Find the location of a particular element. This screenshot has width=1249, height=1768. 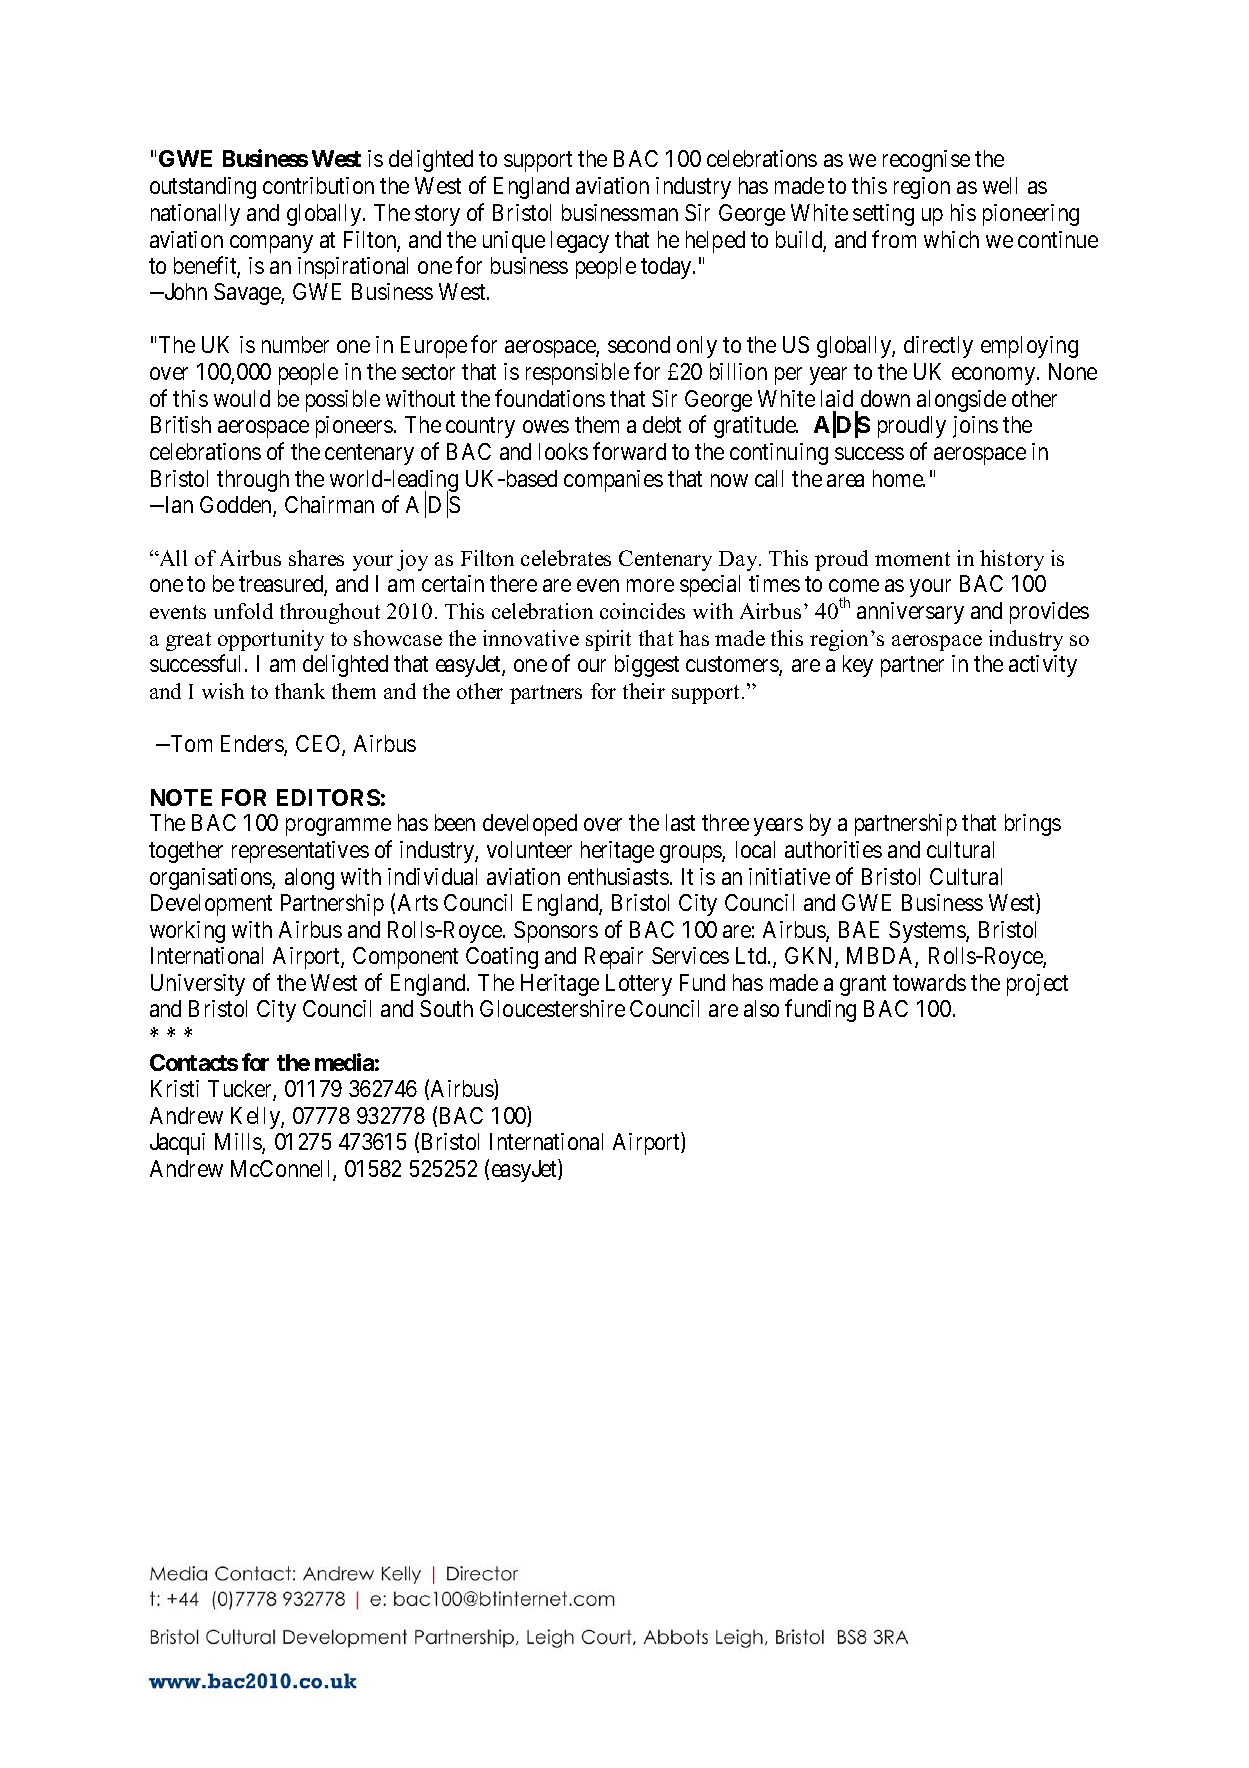

towards is located at coordinates (929, 982).
